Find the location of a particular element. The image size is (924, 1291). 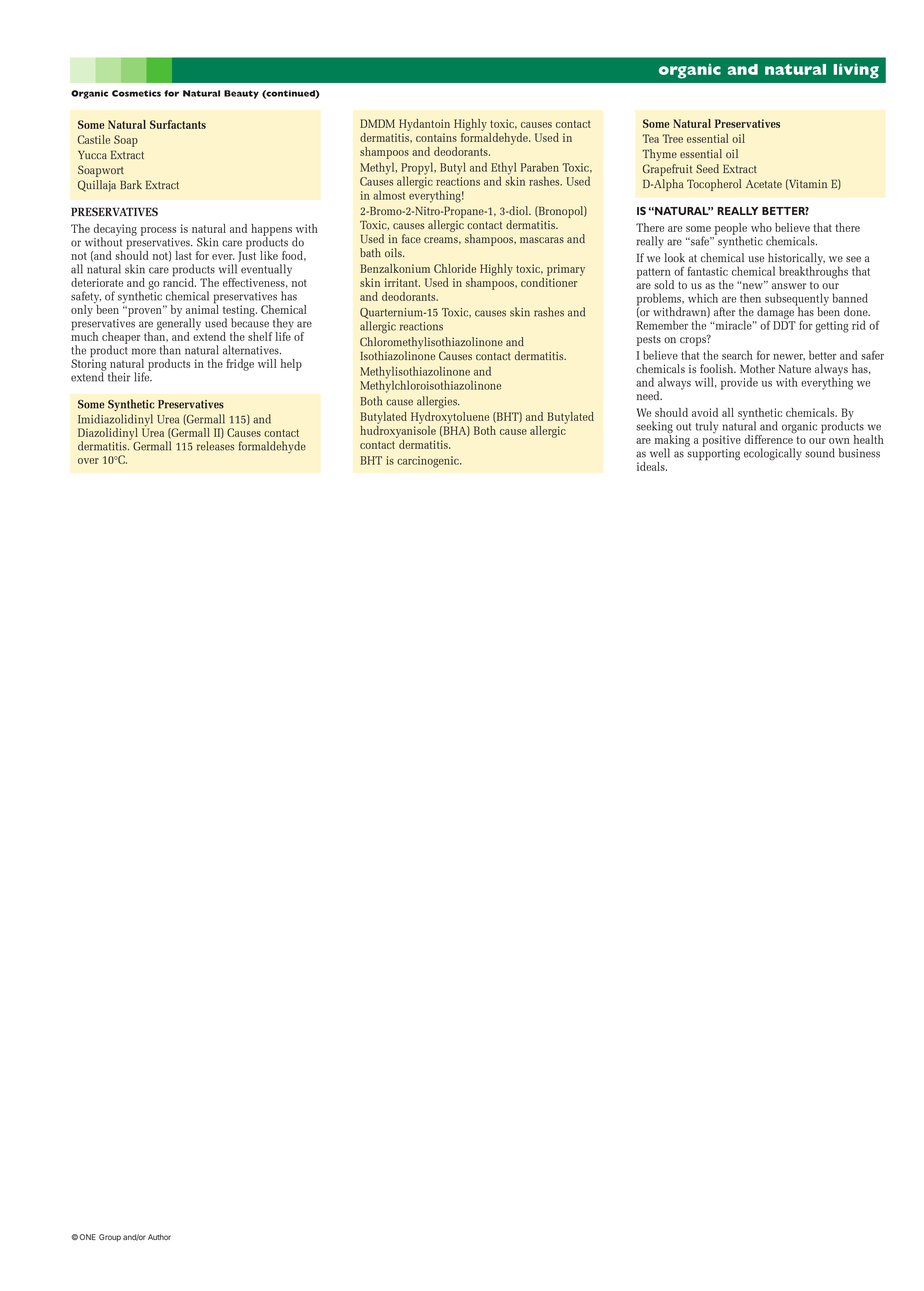

supporting is located at coordinates (713, 455).
